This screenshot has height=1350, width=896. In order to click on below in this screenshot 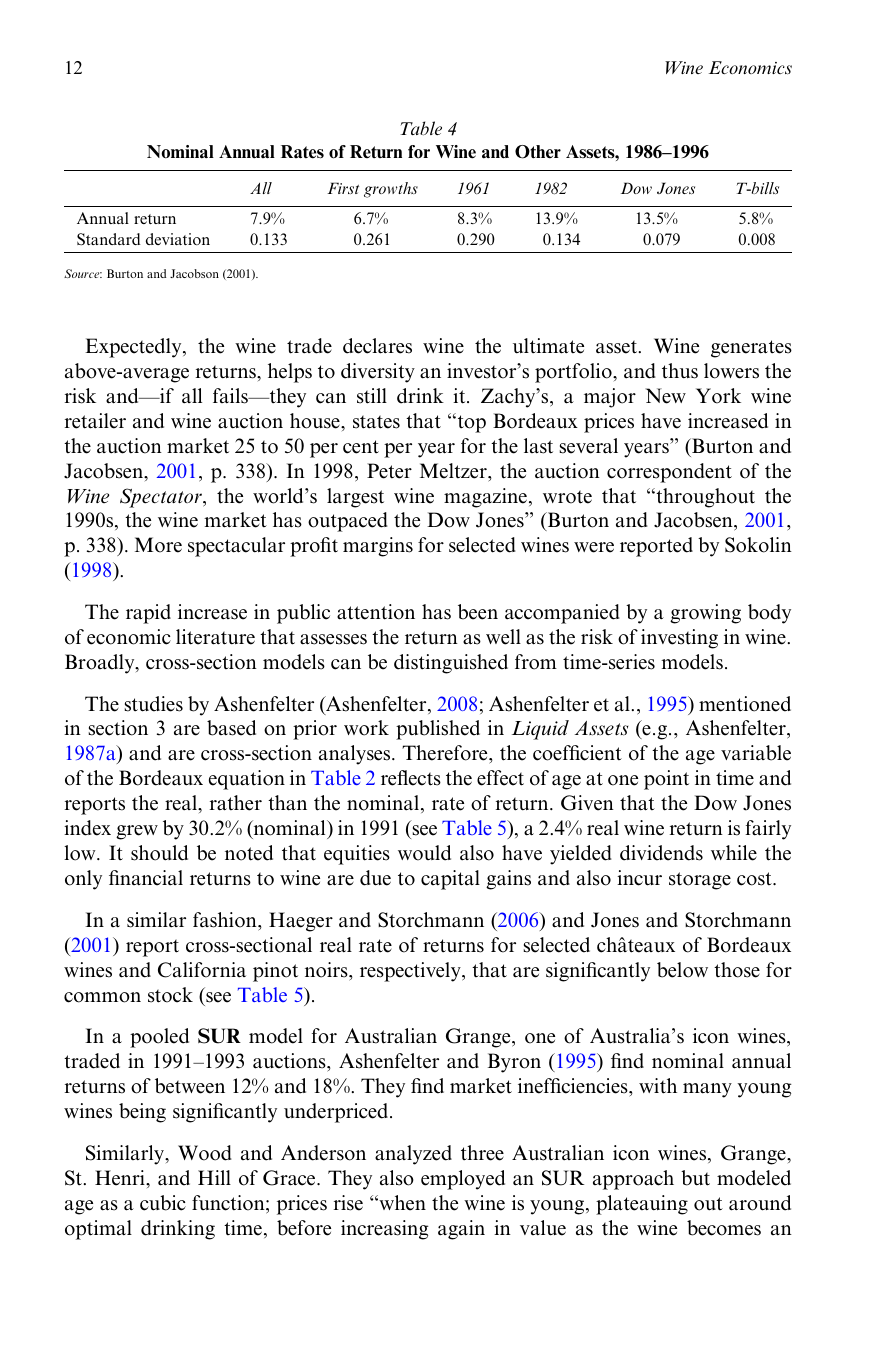, I will do `click(682, 970)`.
